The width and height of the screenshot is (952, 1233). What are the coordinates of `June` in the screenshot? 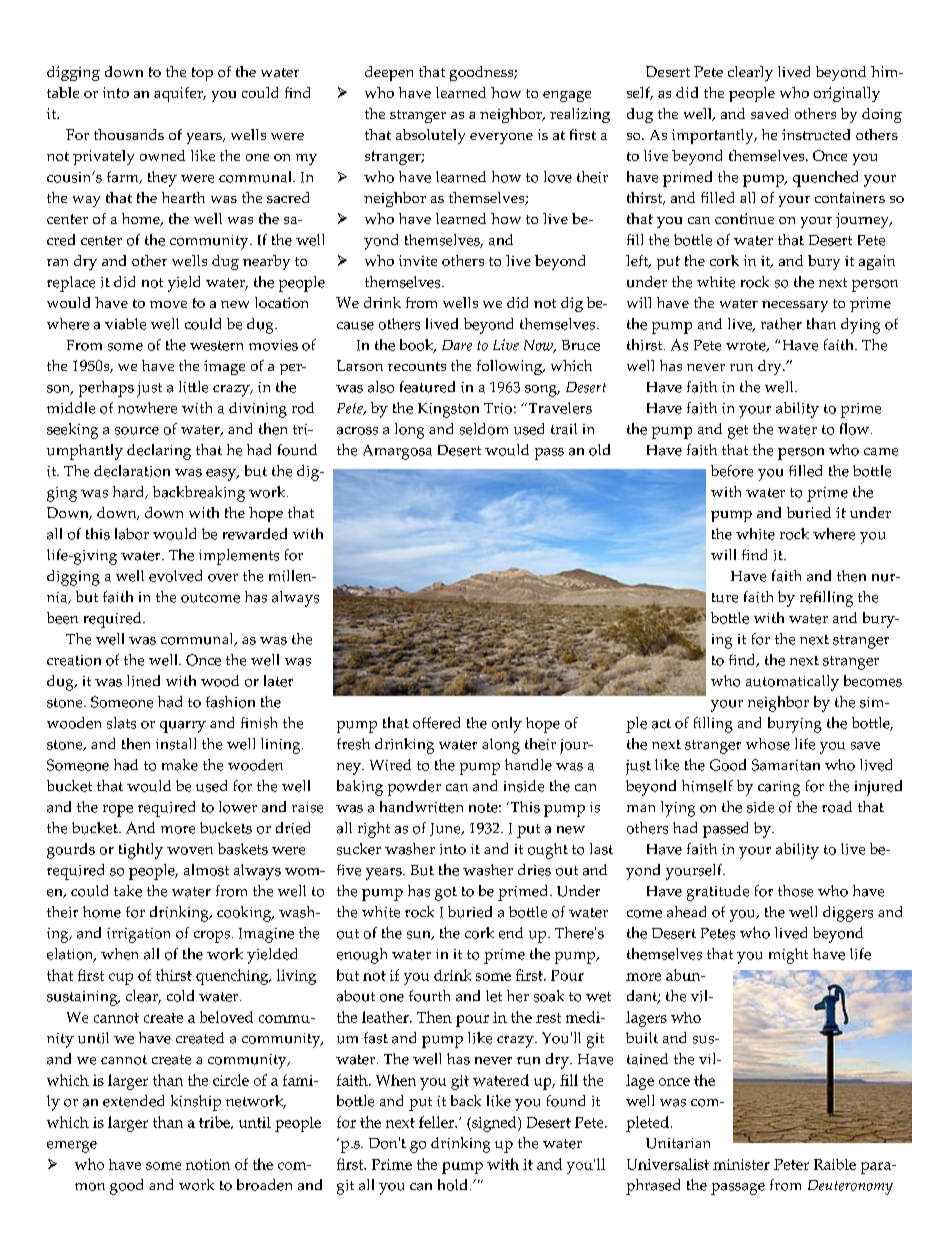 It's located at (446, 829).
